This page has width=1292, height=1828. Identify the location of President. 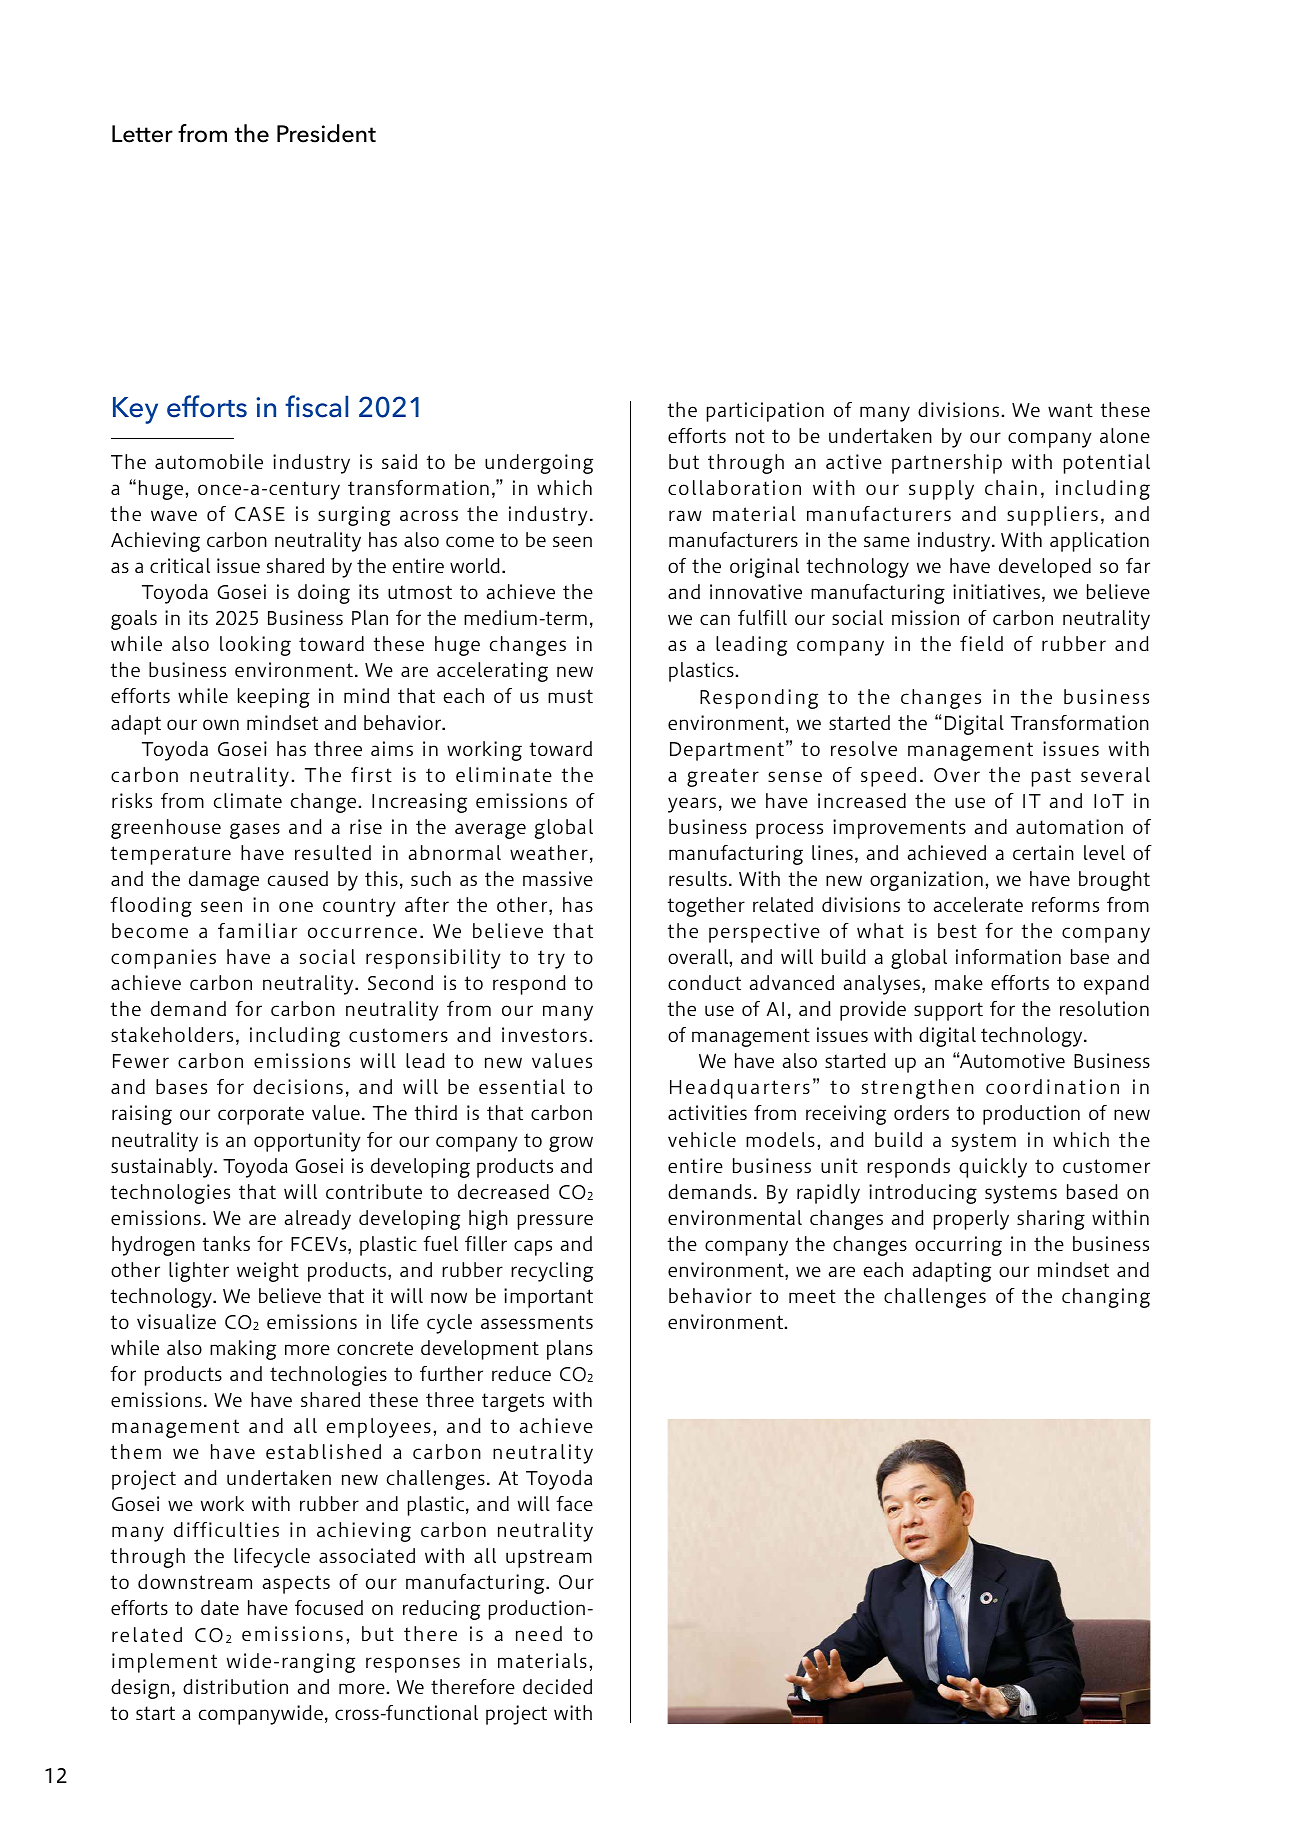
(326, 133).
